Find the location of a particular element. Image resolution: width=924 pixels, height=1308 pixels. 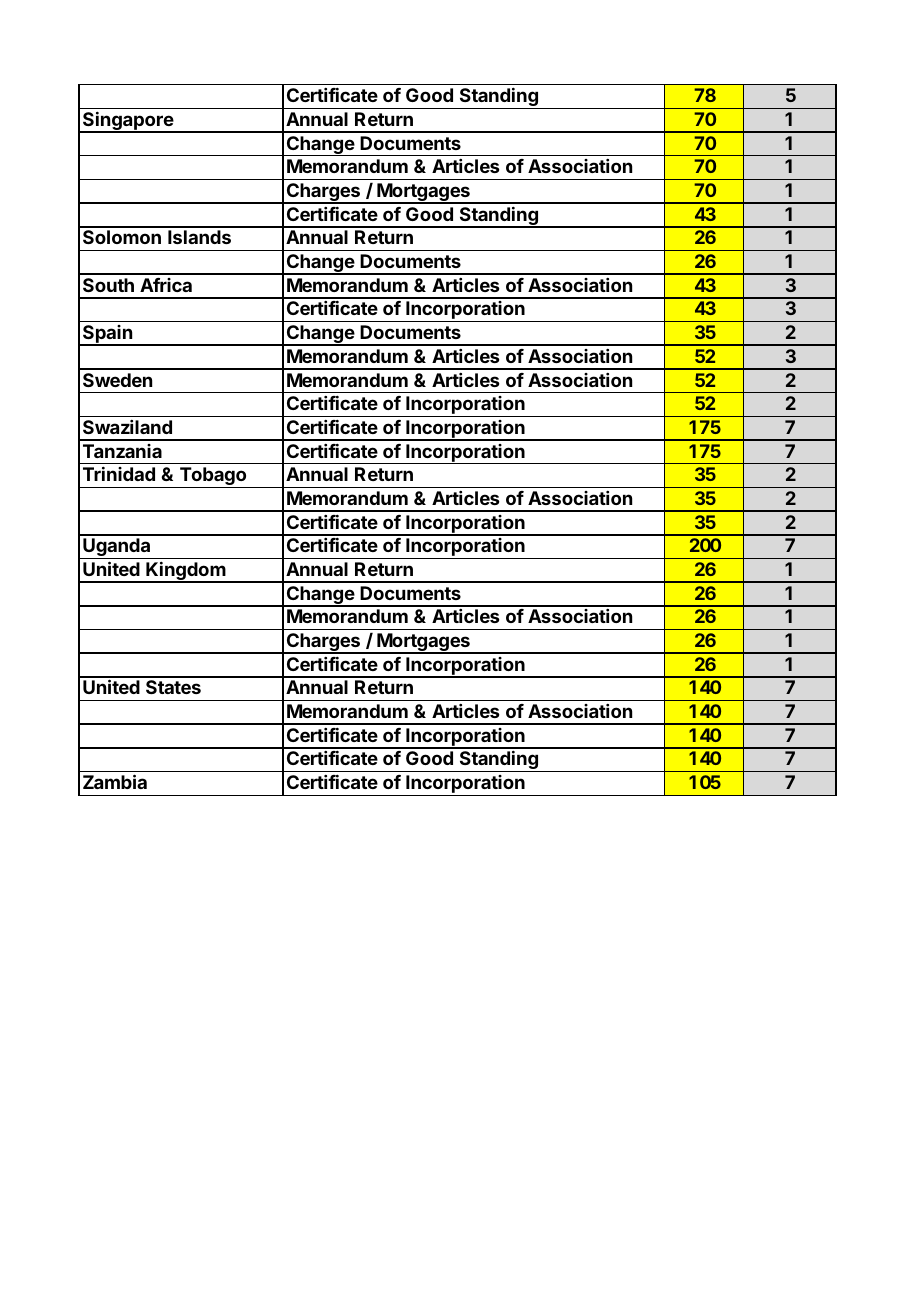

Singapore is located at coordinates (128, 122).
